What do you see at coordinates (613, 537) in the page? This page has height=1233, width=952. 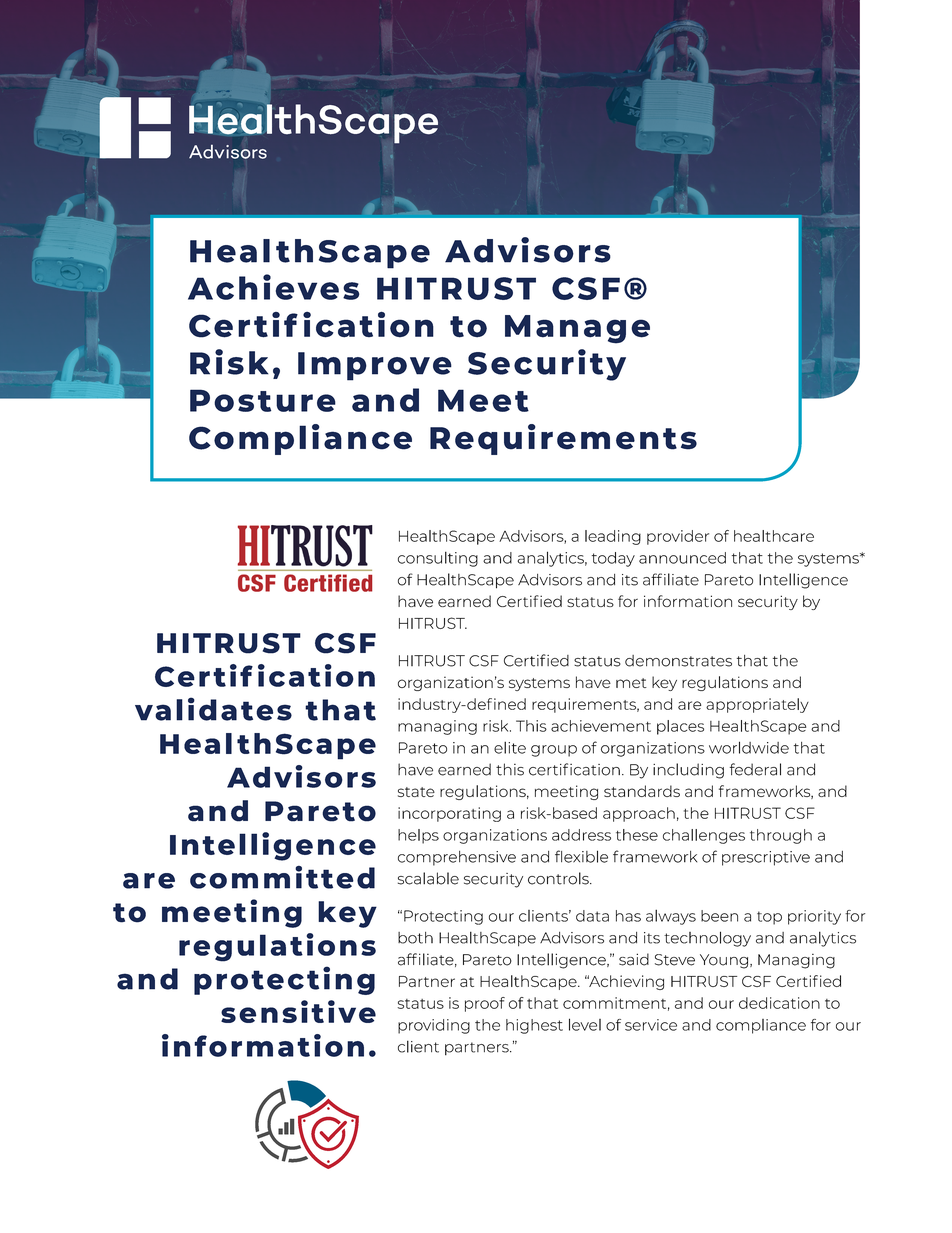 I see `leading` at bounding box center [613, 537].
